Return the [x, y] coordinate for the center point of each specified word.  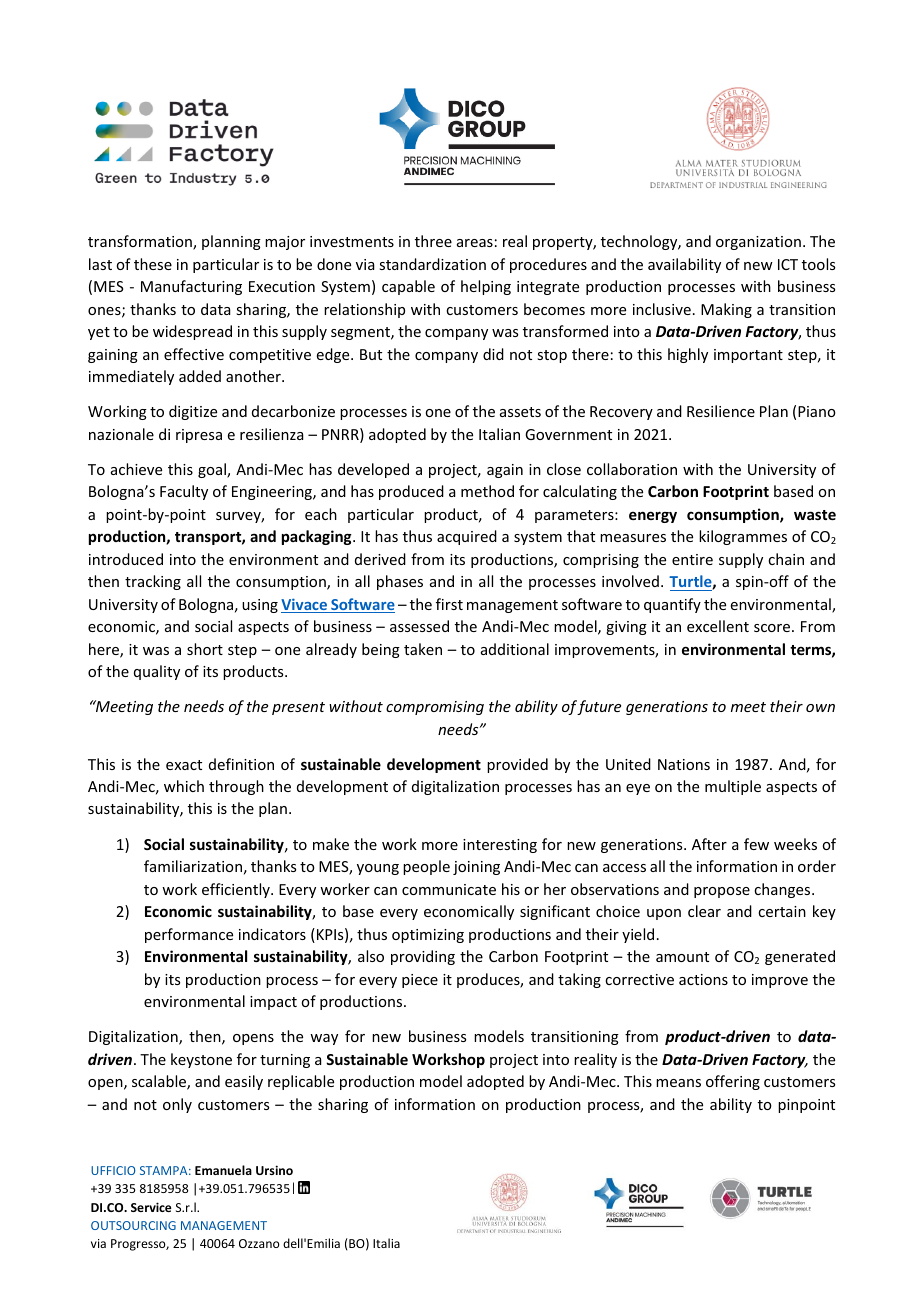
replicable [301, 1082]
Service [151, 1207]
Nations [684, 764]
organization [758, 243]
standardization [432, 264]
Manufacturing [191, 287]
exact [184, 765]
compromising [435, 708]
